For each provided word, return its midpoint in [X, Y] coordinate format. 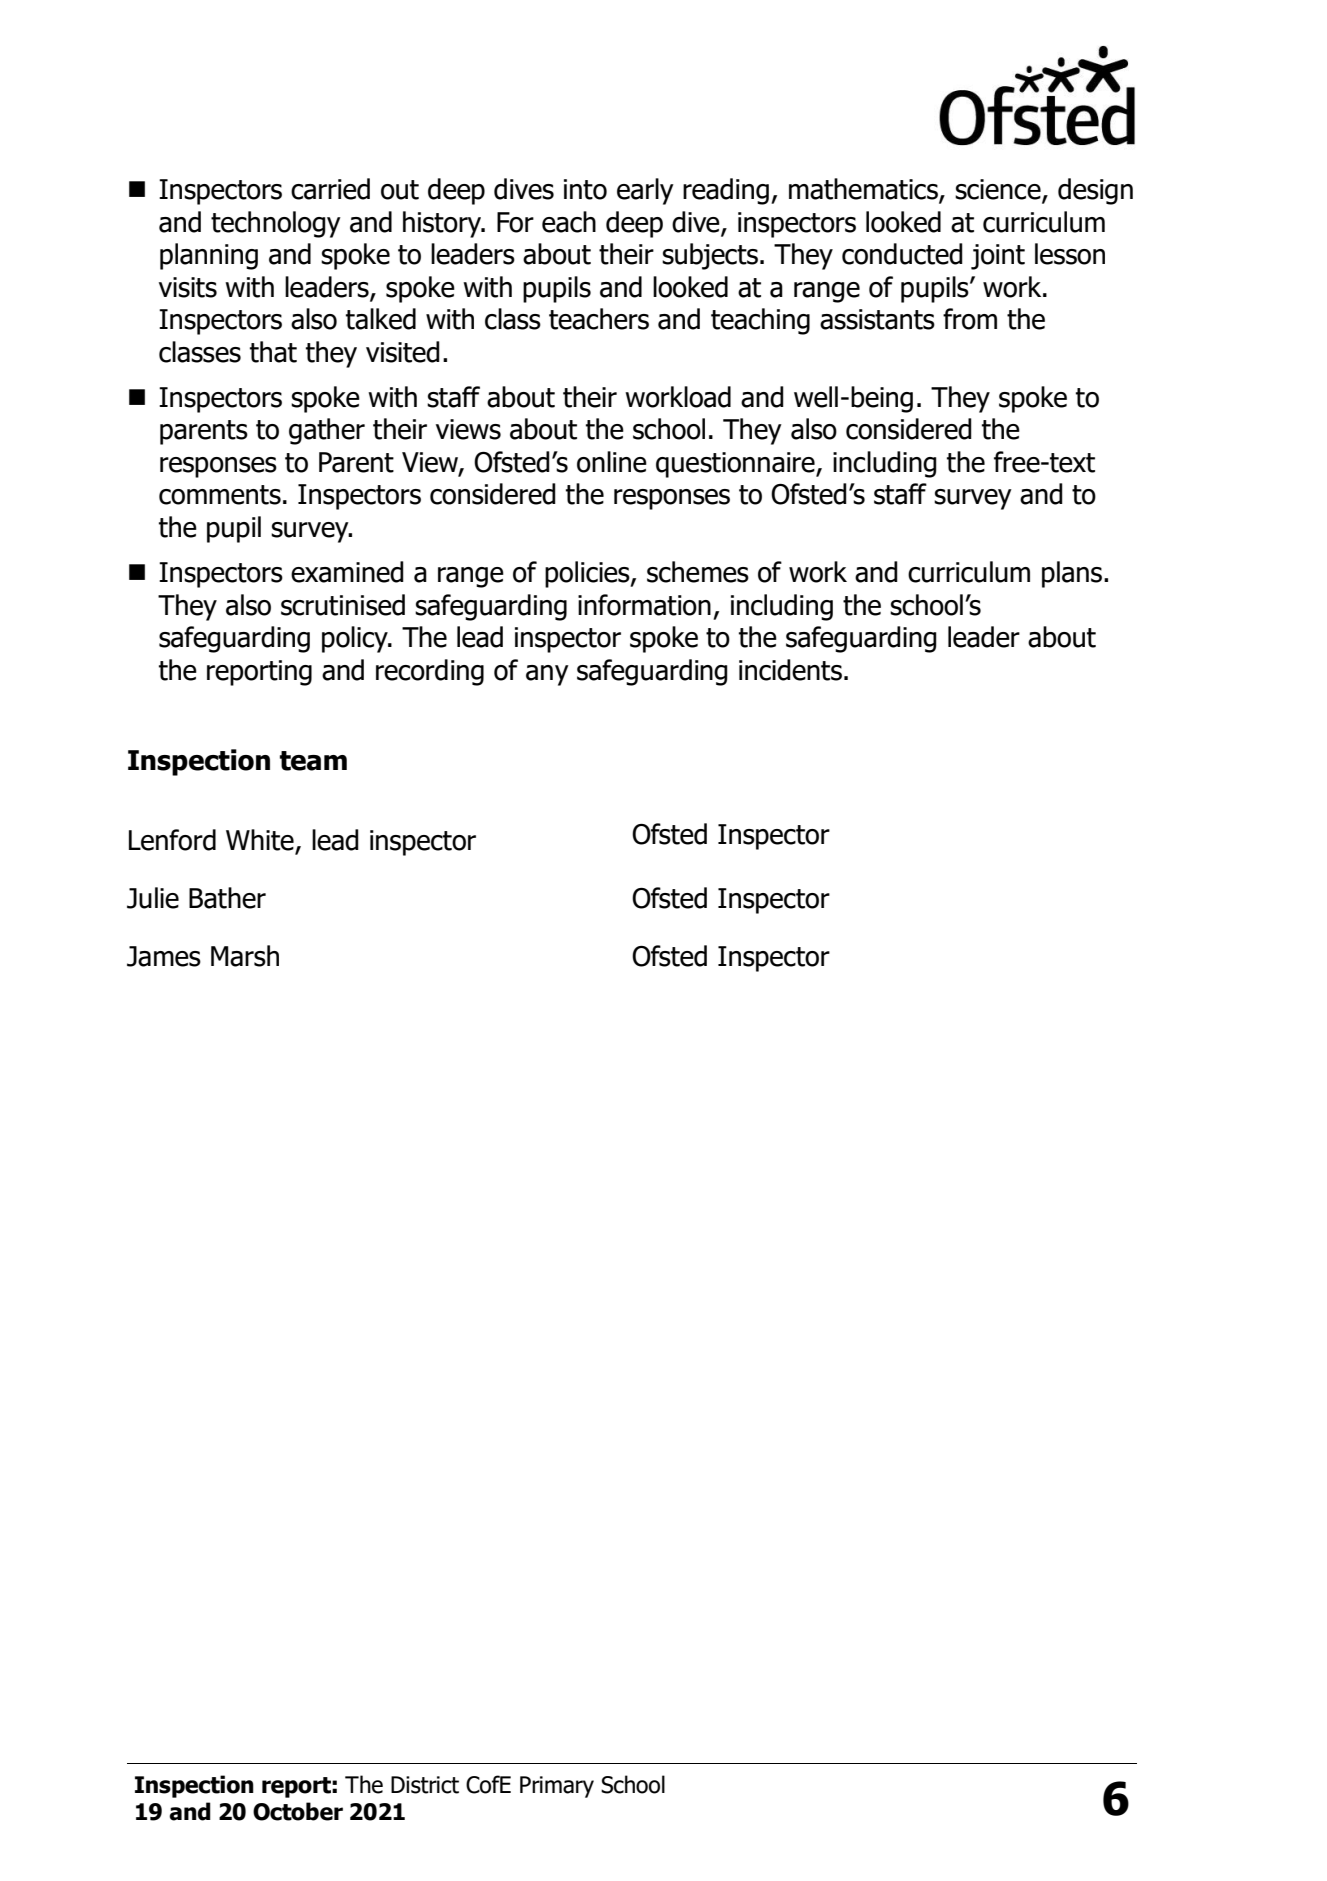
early [645, 191]
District [425, 1785]
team [313, 761]
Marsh [245, 956]
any [547, 675]
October [298, 1811]
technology [276, 224]
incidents [790, 670]
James [164, 956]
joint [998, 257]
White [261, 841]
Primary [557, 1787]
